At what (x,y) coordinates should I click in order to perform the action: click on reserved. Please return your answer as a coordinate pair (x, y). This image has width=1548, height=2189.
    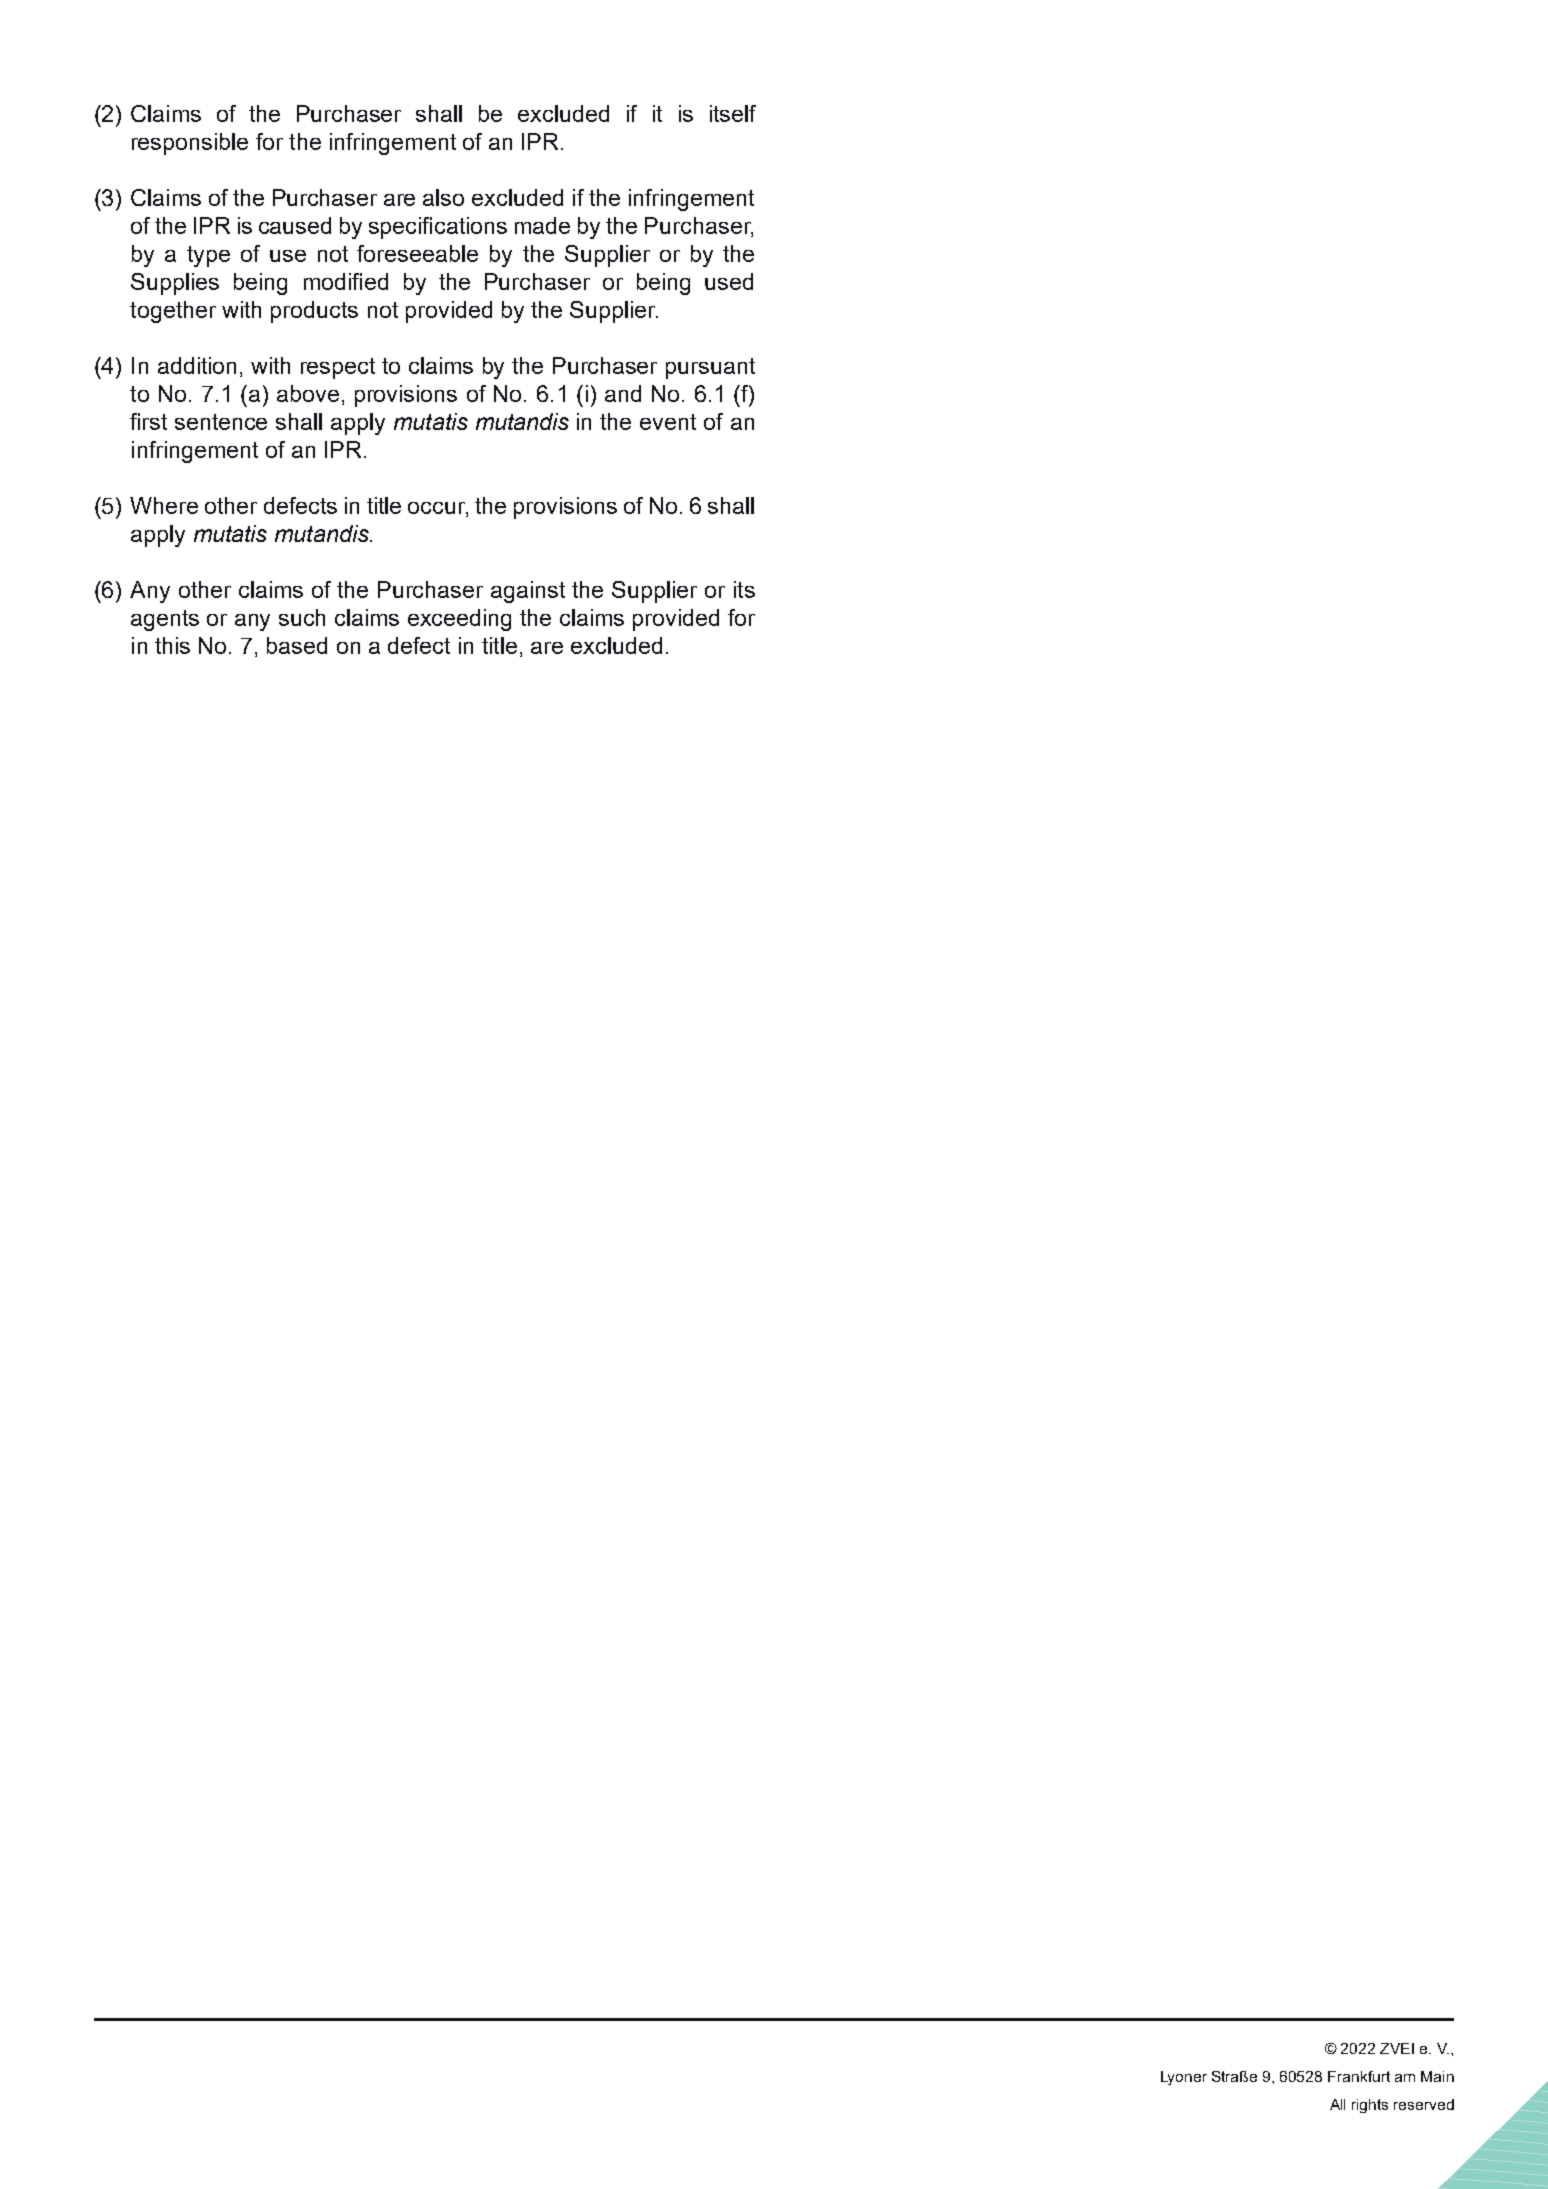
    Looking at the image, I should click on (1424, 2104).
